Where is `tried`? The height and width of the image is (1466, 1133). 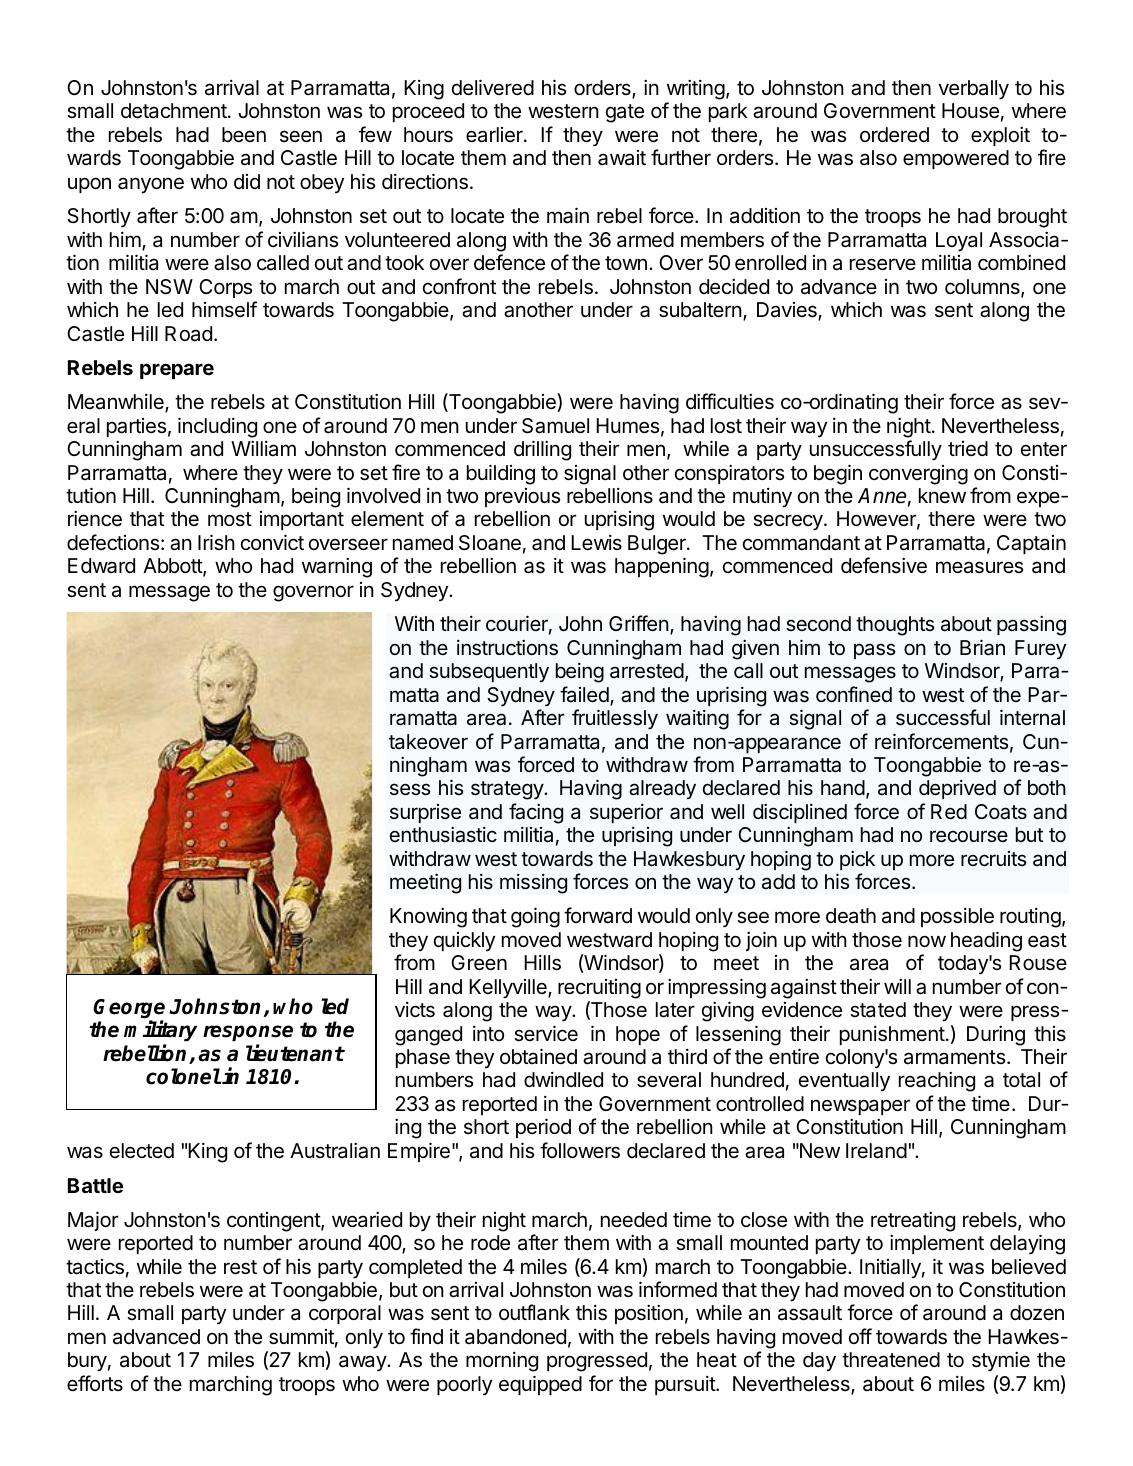
tried is located at coordinates (968, 449).
